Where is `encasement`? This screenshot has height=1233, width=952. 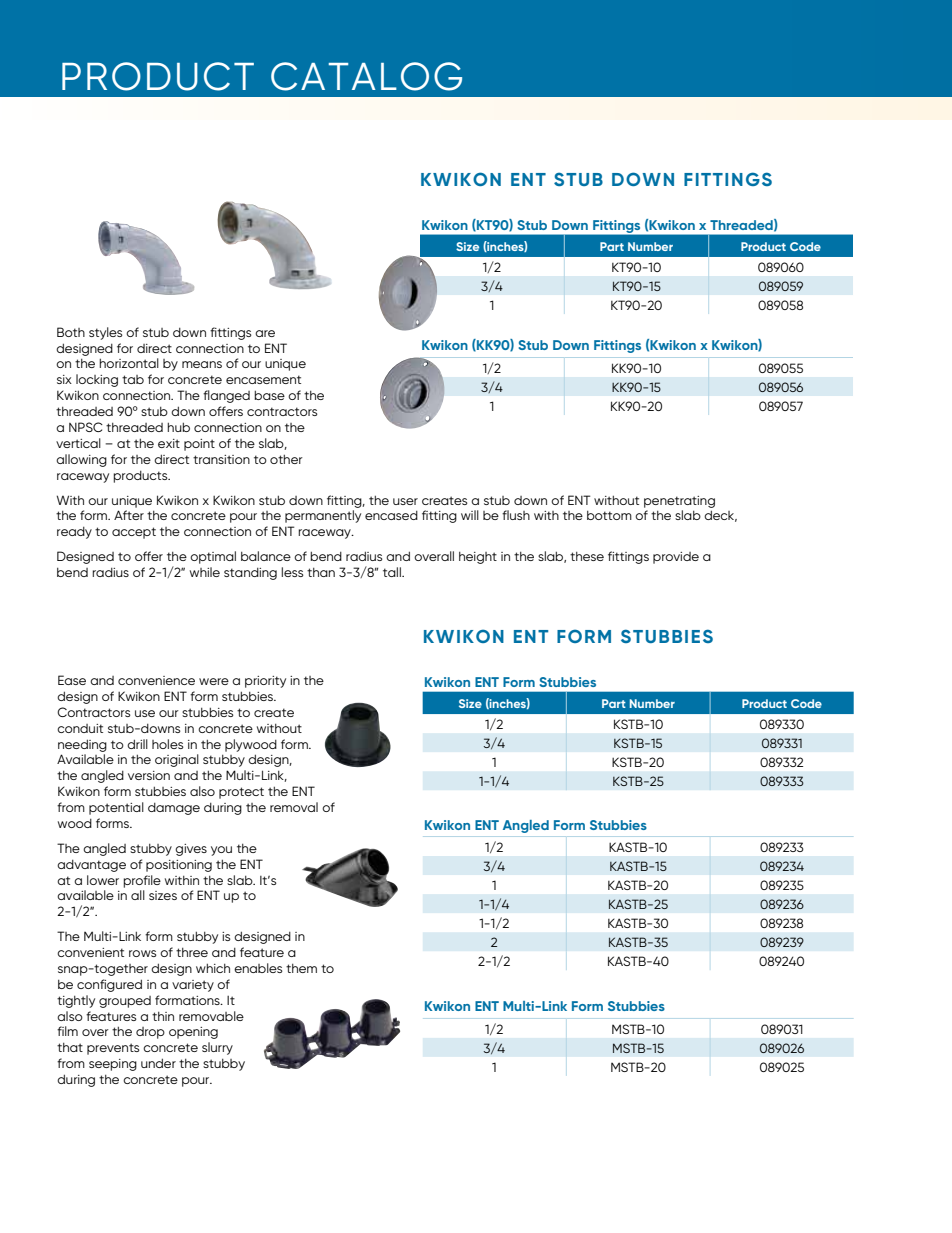 encasement is located at coordinates (263, 379).
